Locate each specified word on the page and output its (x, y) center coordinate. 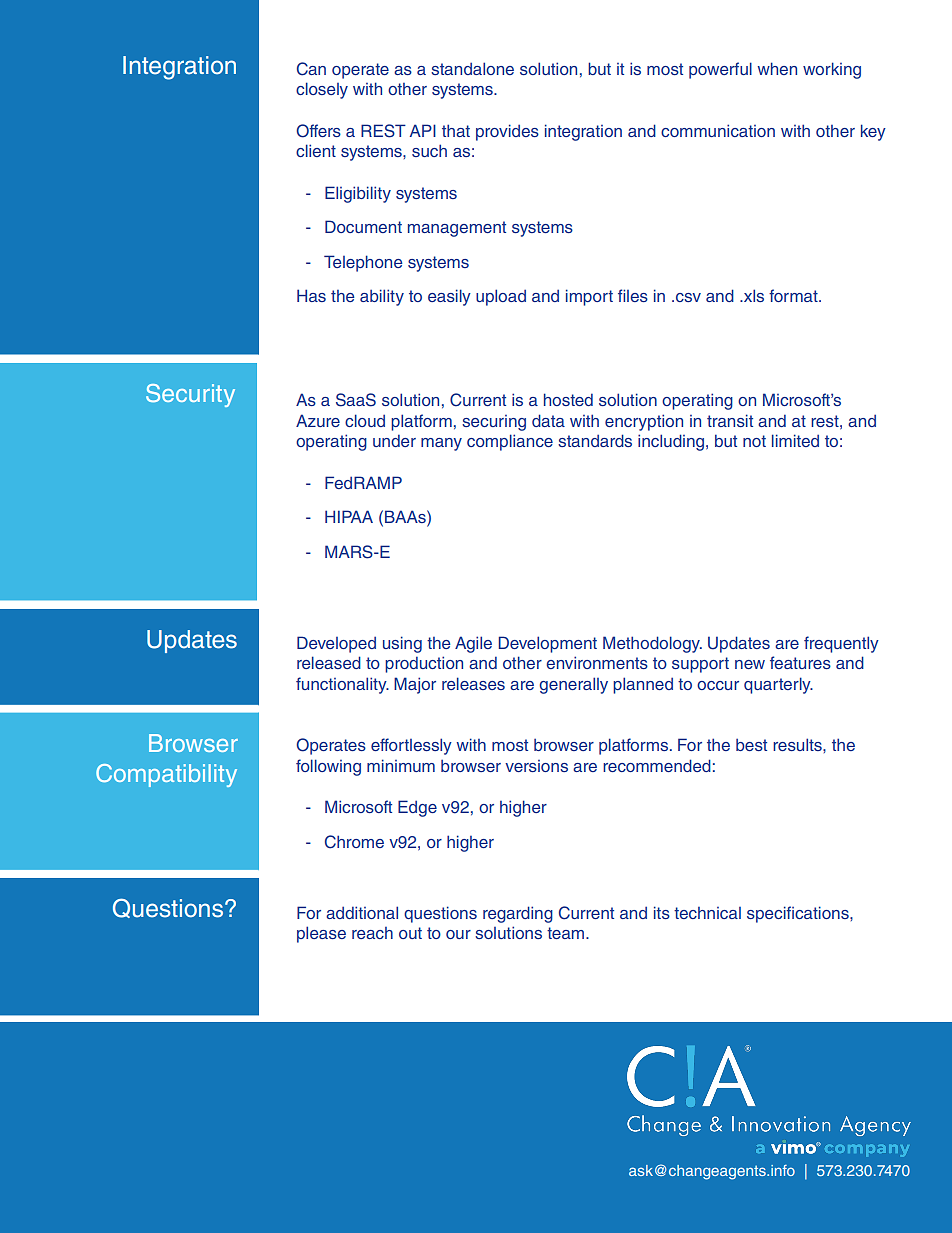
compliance (510, 442)
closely (322, 90)
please (321, 934)
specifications (799, 914)
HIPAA (349, 516)
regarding (518, 914)
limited (795, 440)
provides (507, 132)
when (777, 68)
